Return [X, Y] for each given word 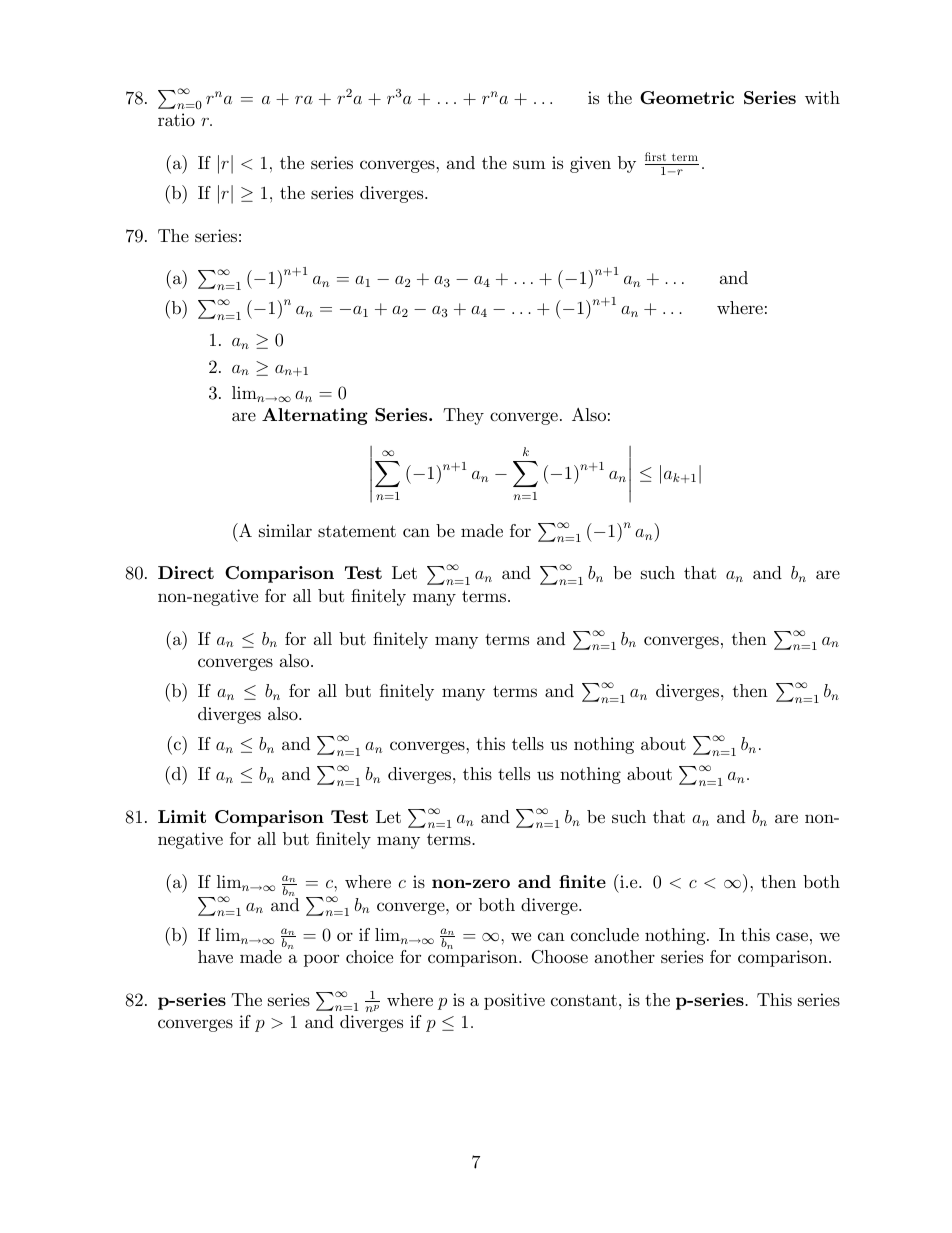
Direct [186, 572]
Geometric [687, 98]
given [590, 164]
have [215, 956]
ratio [176, 120]
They [463, 416]
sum [529, 164]
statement [357, 531]
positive [514, 1001]
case [792, 937]
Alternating [315, 416]
